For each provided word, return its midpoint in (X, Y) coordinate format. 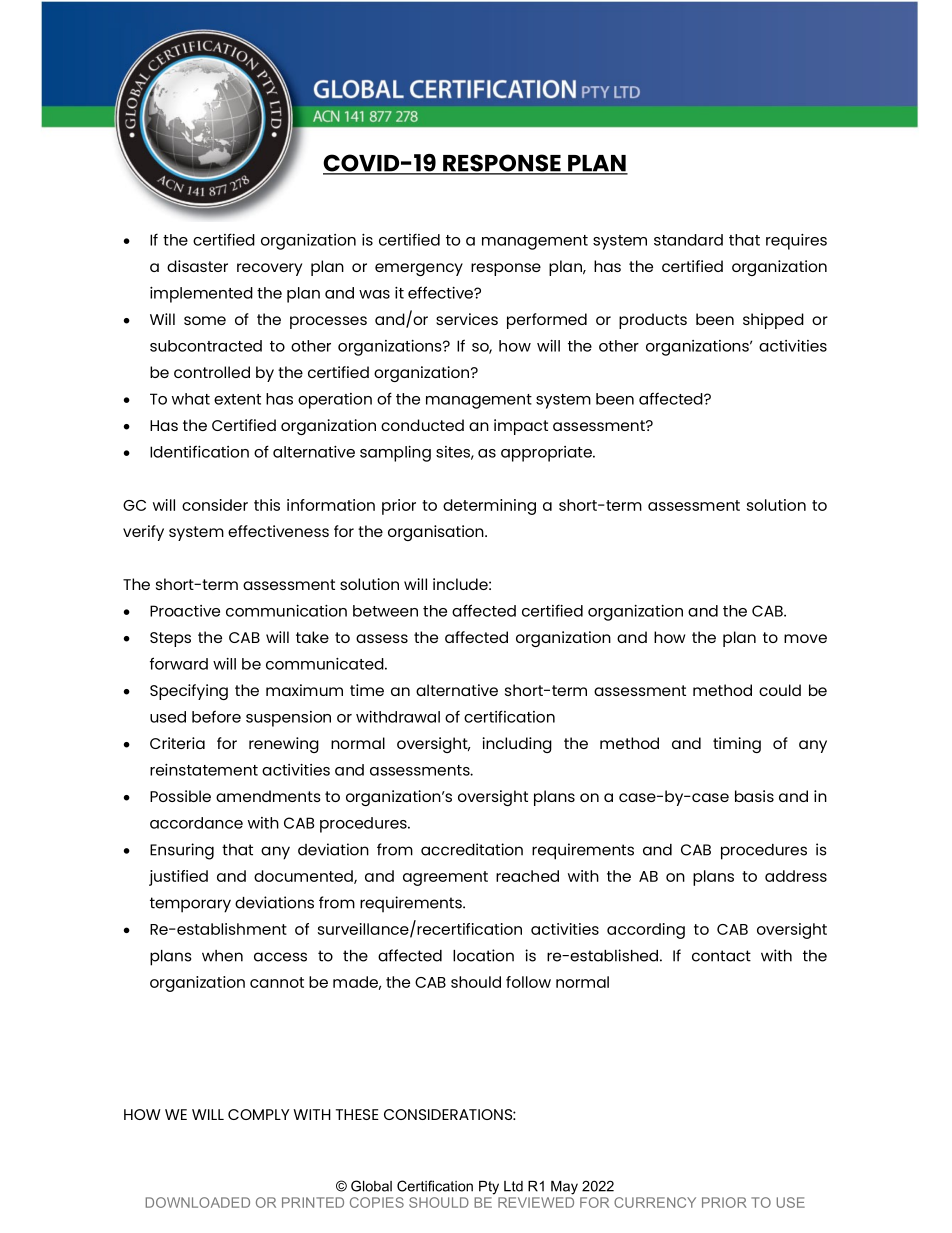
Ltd (513, 1186)
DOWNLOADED (198, 1202)
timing (737, 745)
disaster (197, 266)
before (216, 716)
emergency (419, 269)
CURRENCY (655, 1202)
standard (688, 240)
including (517, 745)
